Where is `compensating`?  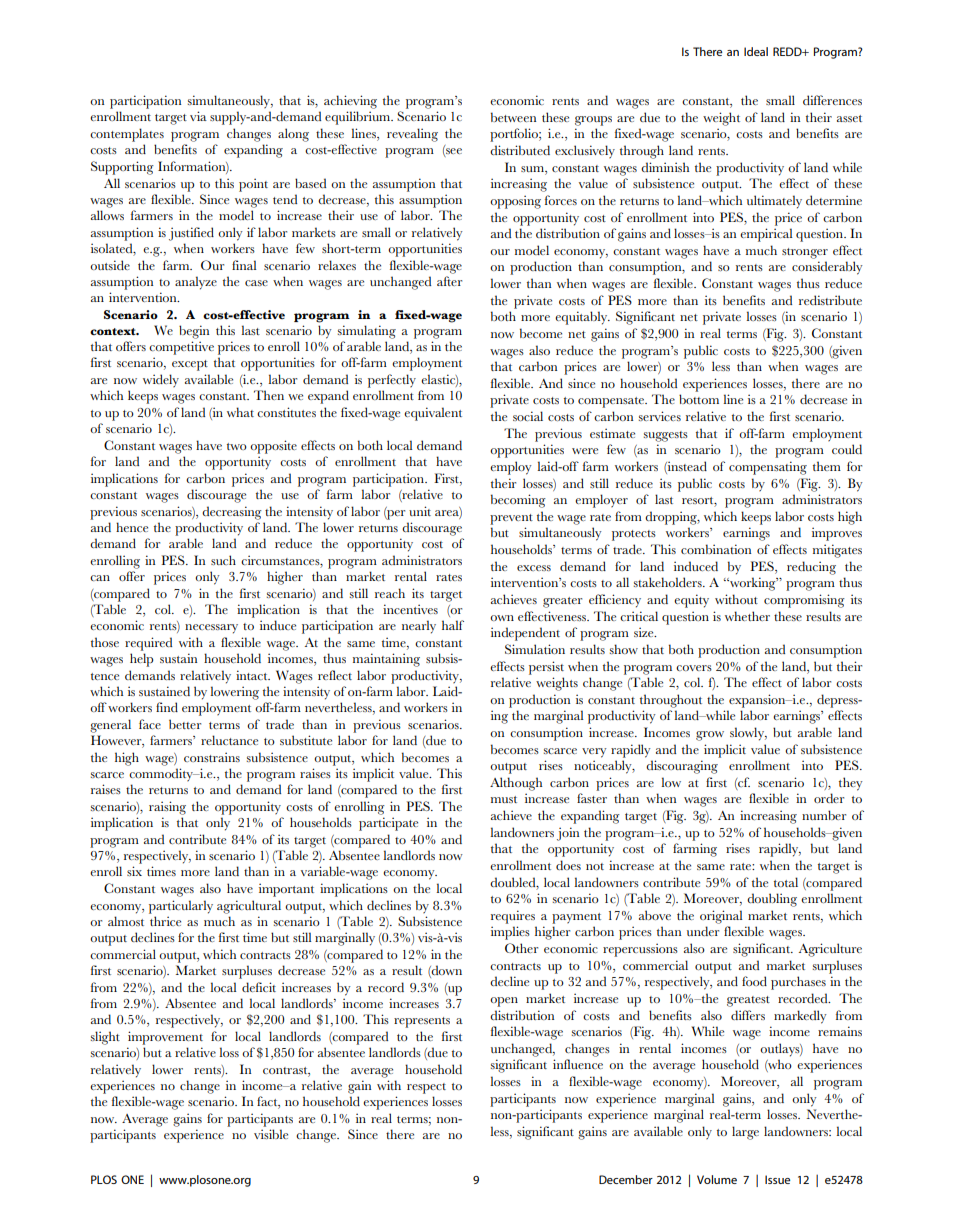
compensating is located at coordinates (768, 468).
